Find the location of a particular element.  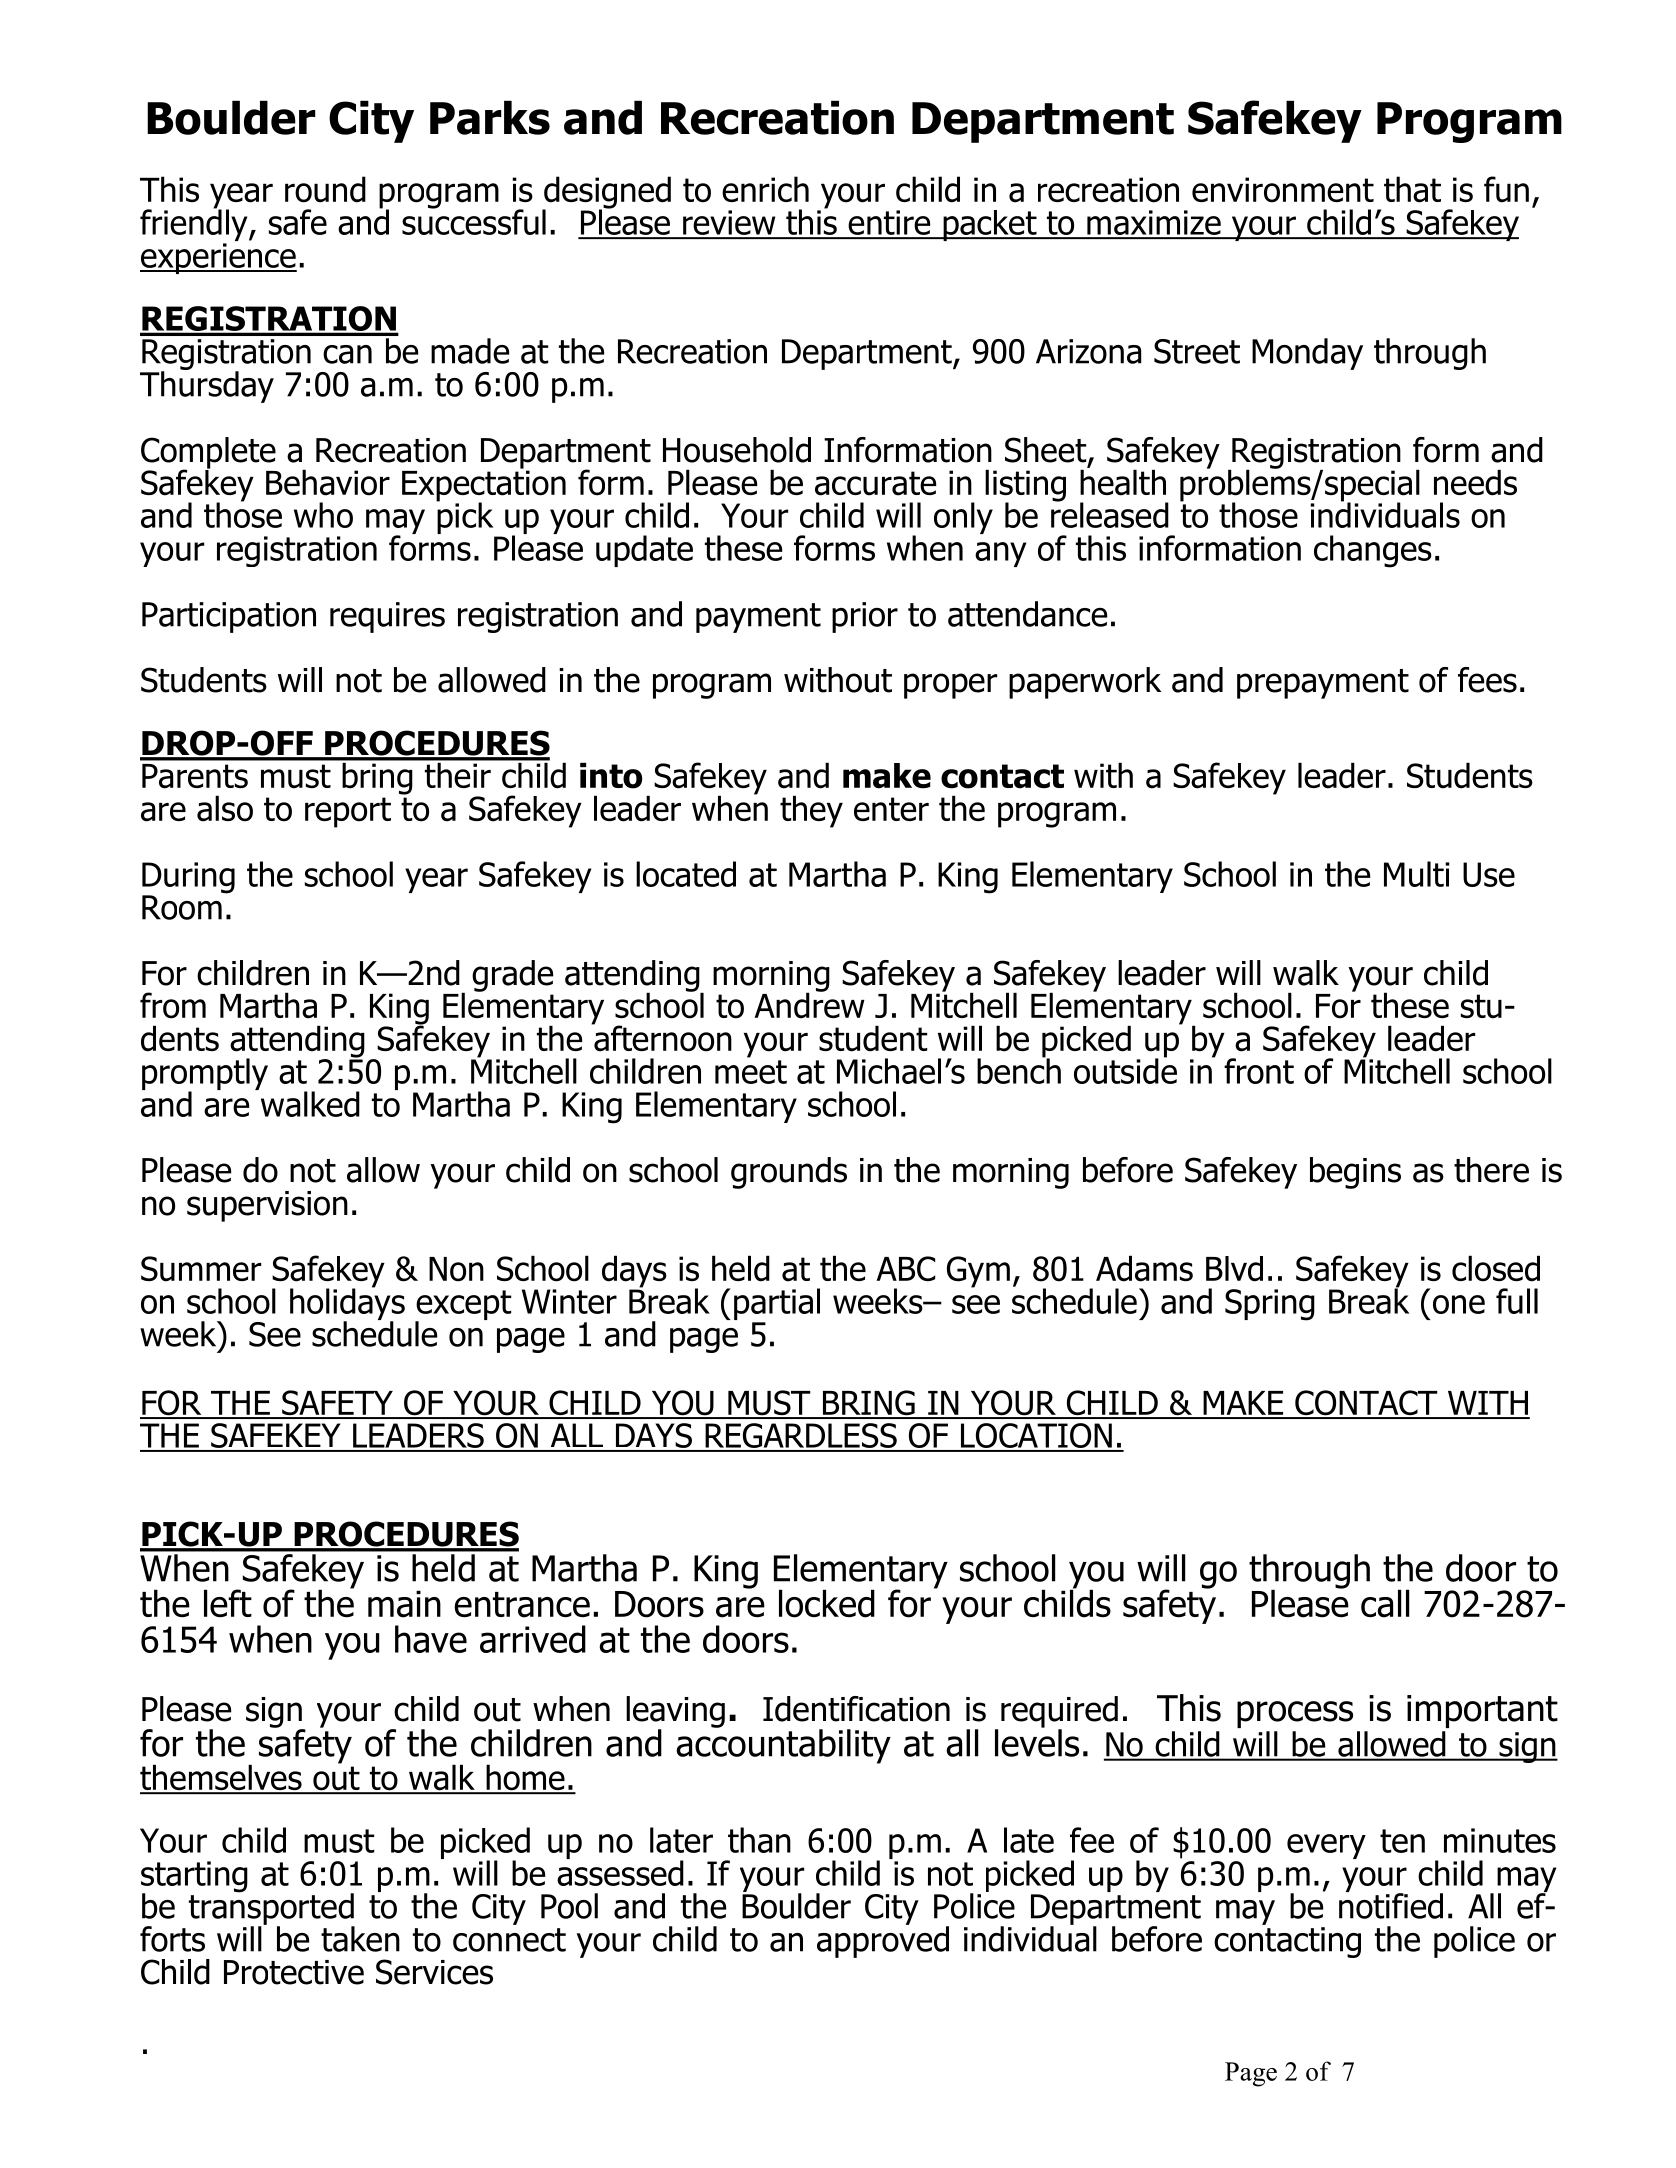

promptly is located at coordinates (205, 1075).
